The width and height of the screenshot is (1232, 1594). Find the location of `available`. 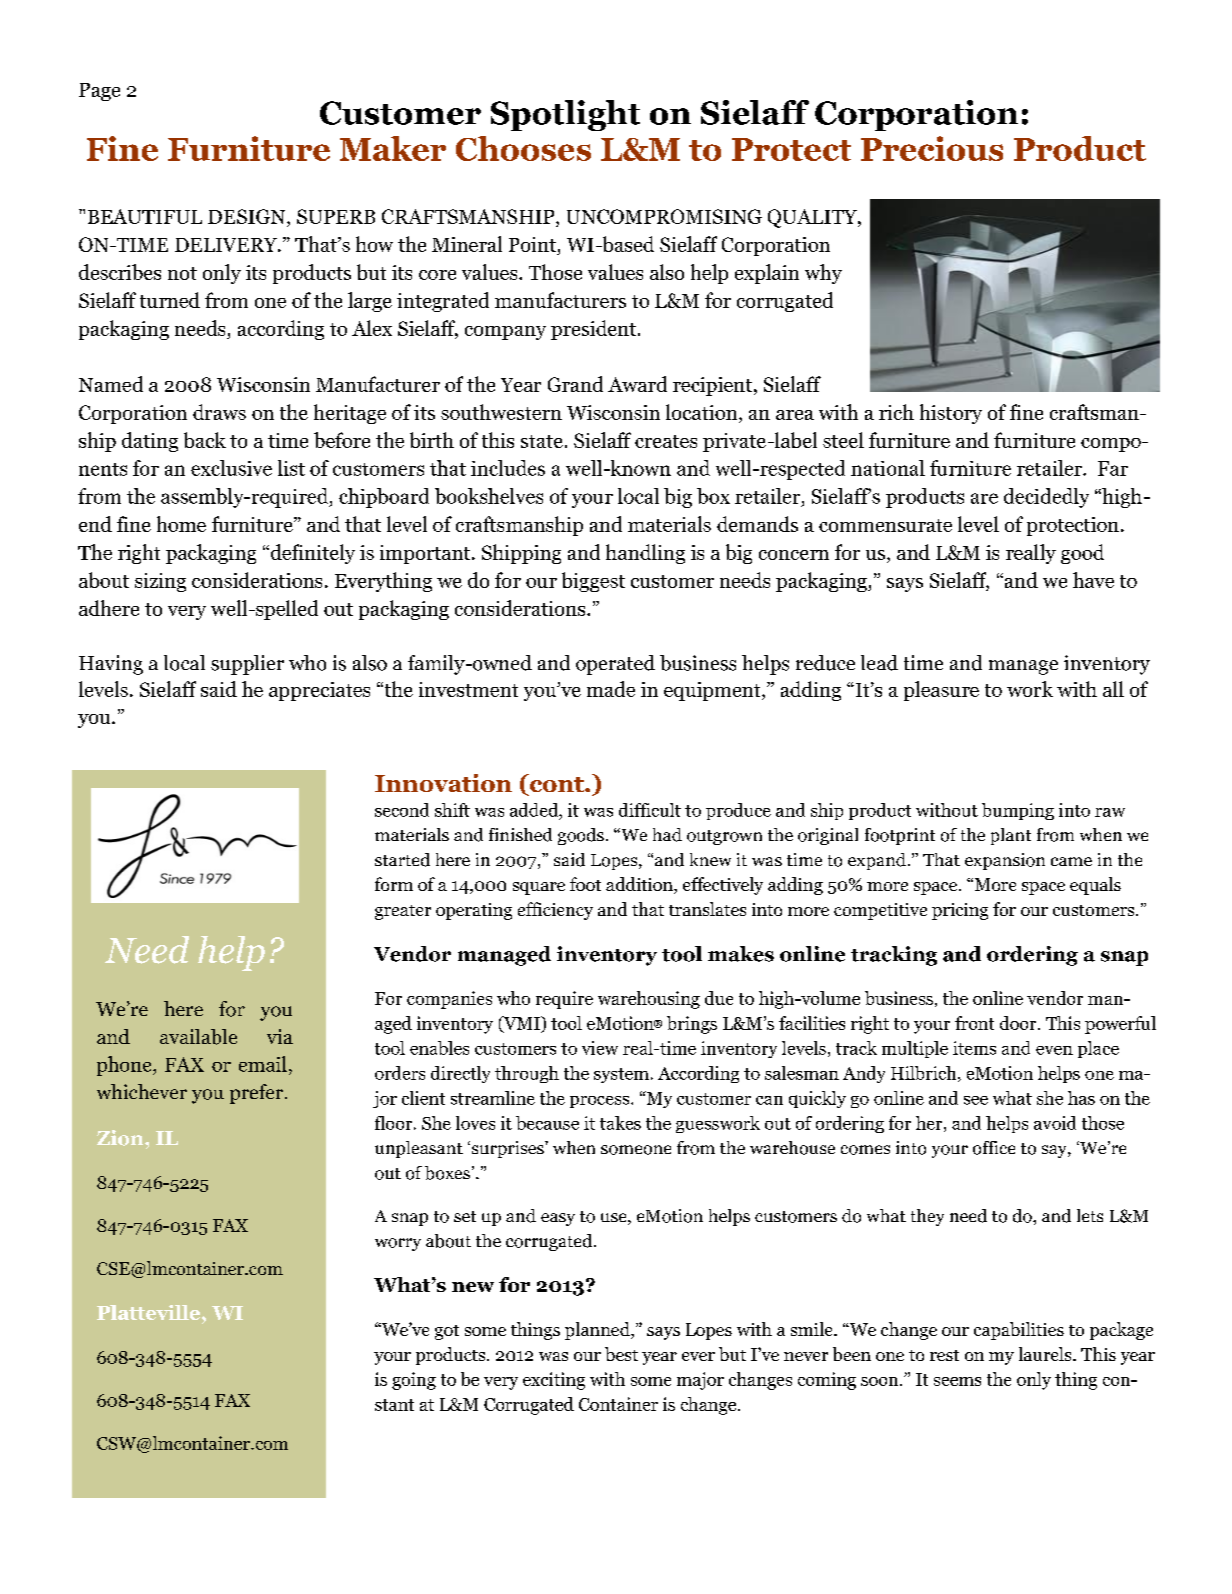

available is located at coordinates (198, 1037).
